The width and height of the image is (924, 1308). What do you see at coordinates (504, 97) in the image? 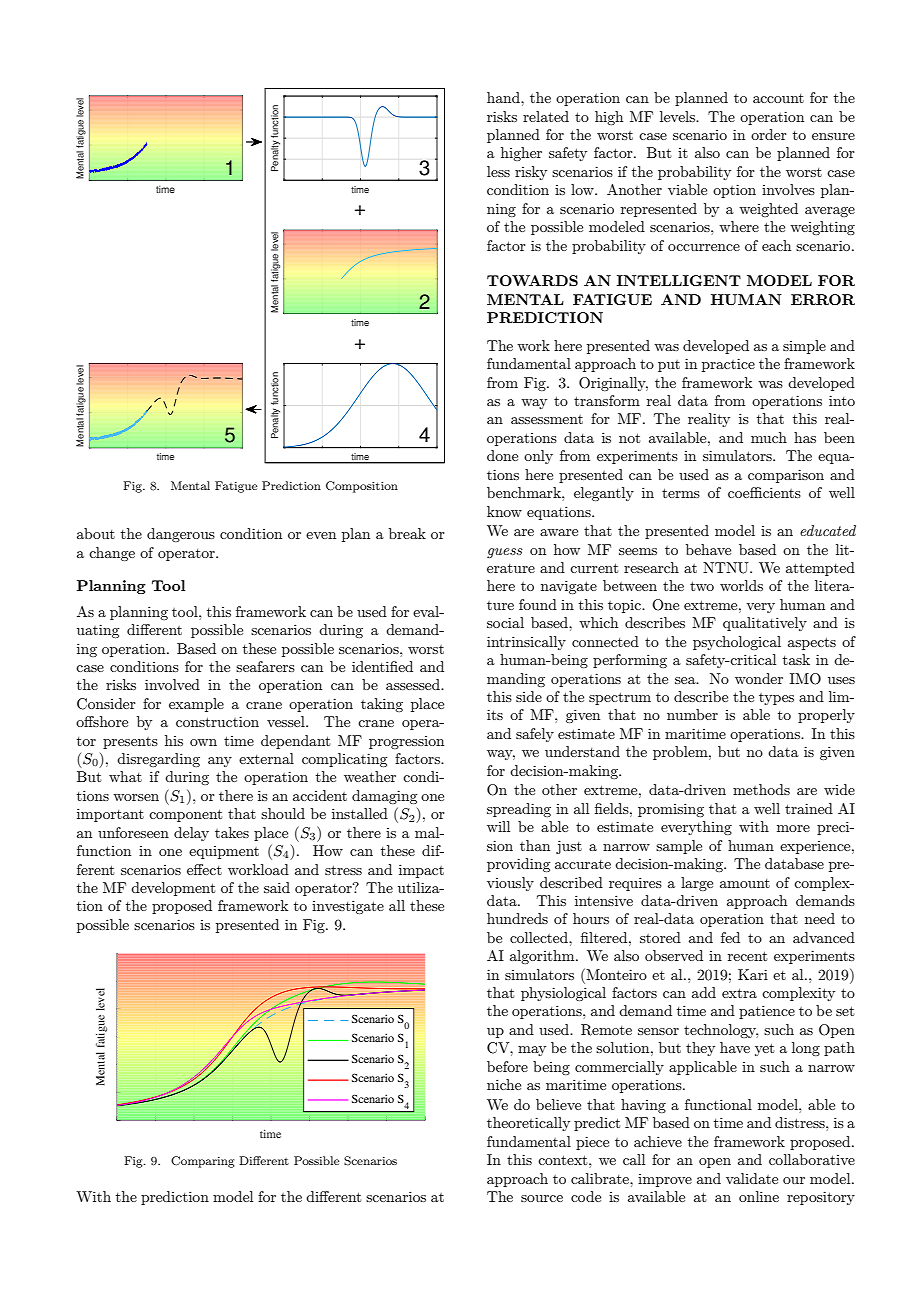
I see `hand` at bounding box center [504, 97].
